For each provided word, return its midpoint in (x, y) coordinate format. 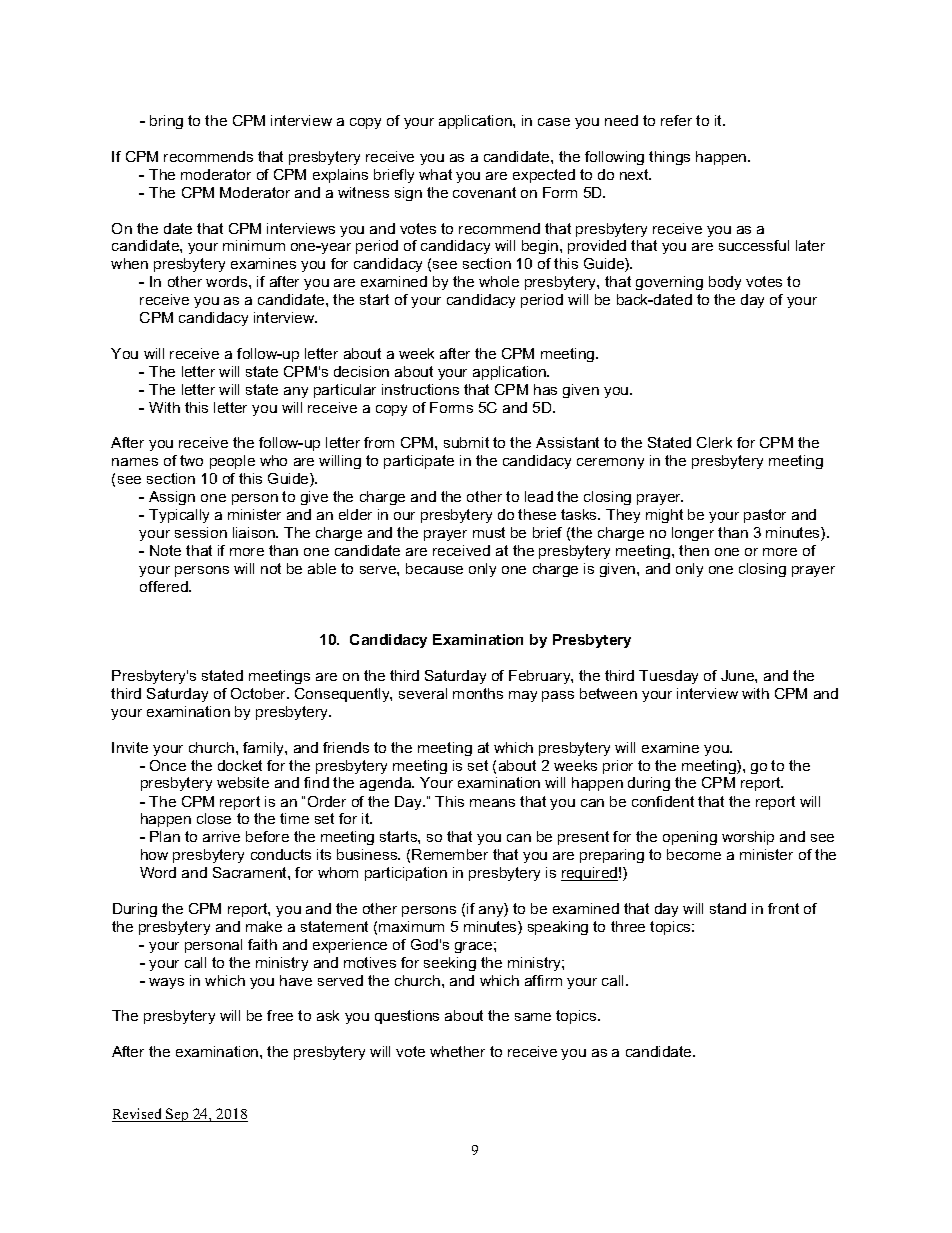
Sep (177, 1115)
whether (457, 1051)
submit (466, 442)
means (492, 803)
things (669, 158)
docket (240, 765)
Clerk (714, 442)
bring (166, 122)
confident (663, 801)
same (533, 1017)
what (435, 174)
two (191, 460)
